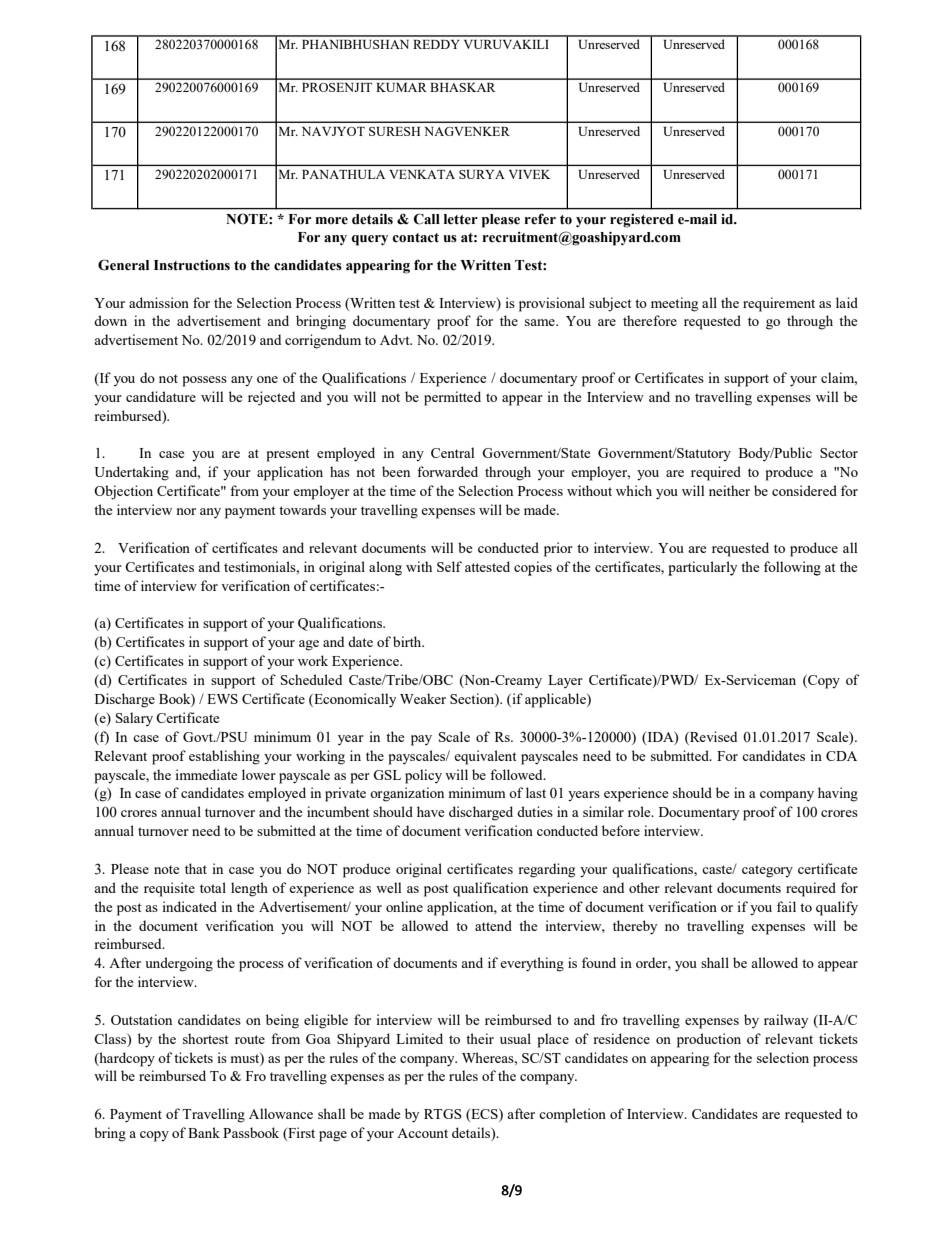 Image resolution: width=952 pixels, height=1233 pixels. Describe the element at coordinates (401, 87) in the screenshot. I see `KUMAR` at that location.
